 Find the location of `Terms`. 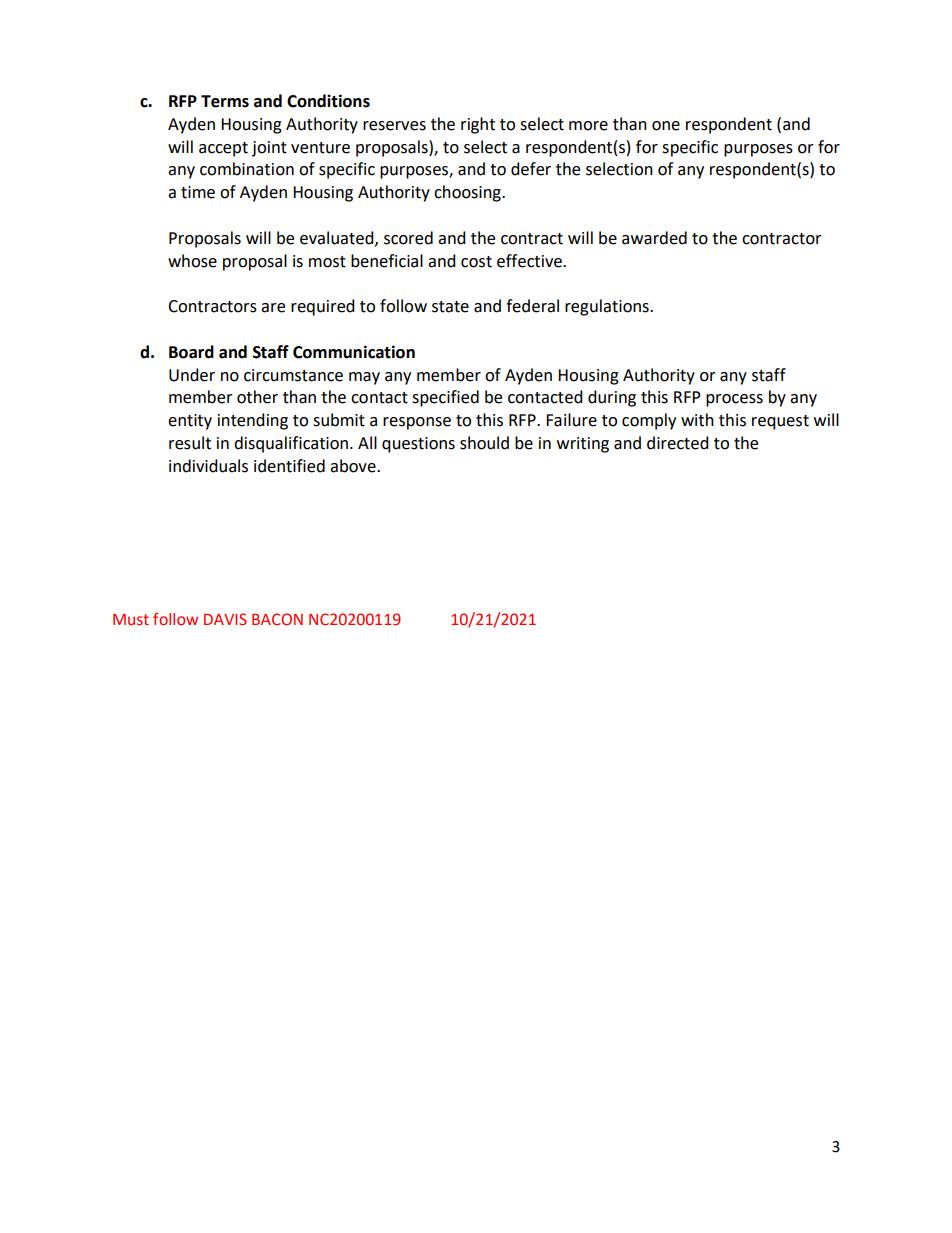

Terms is located at coordinates (225, 101).
